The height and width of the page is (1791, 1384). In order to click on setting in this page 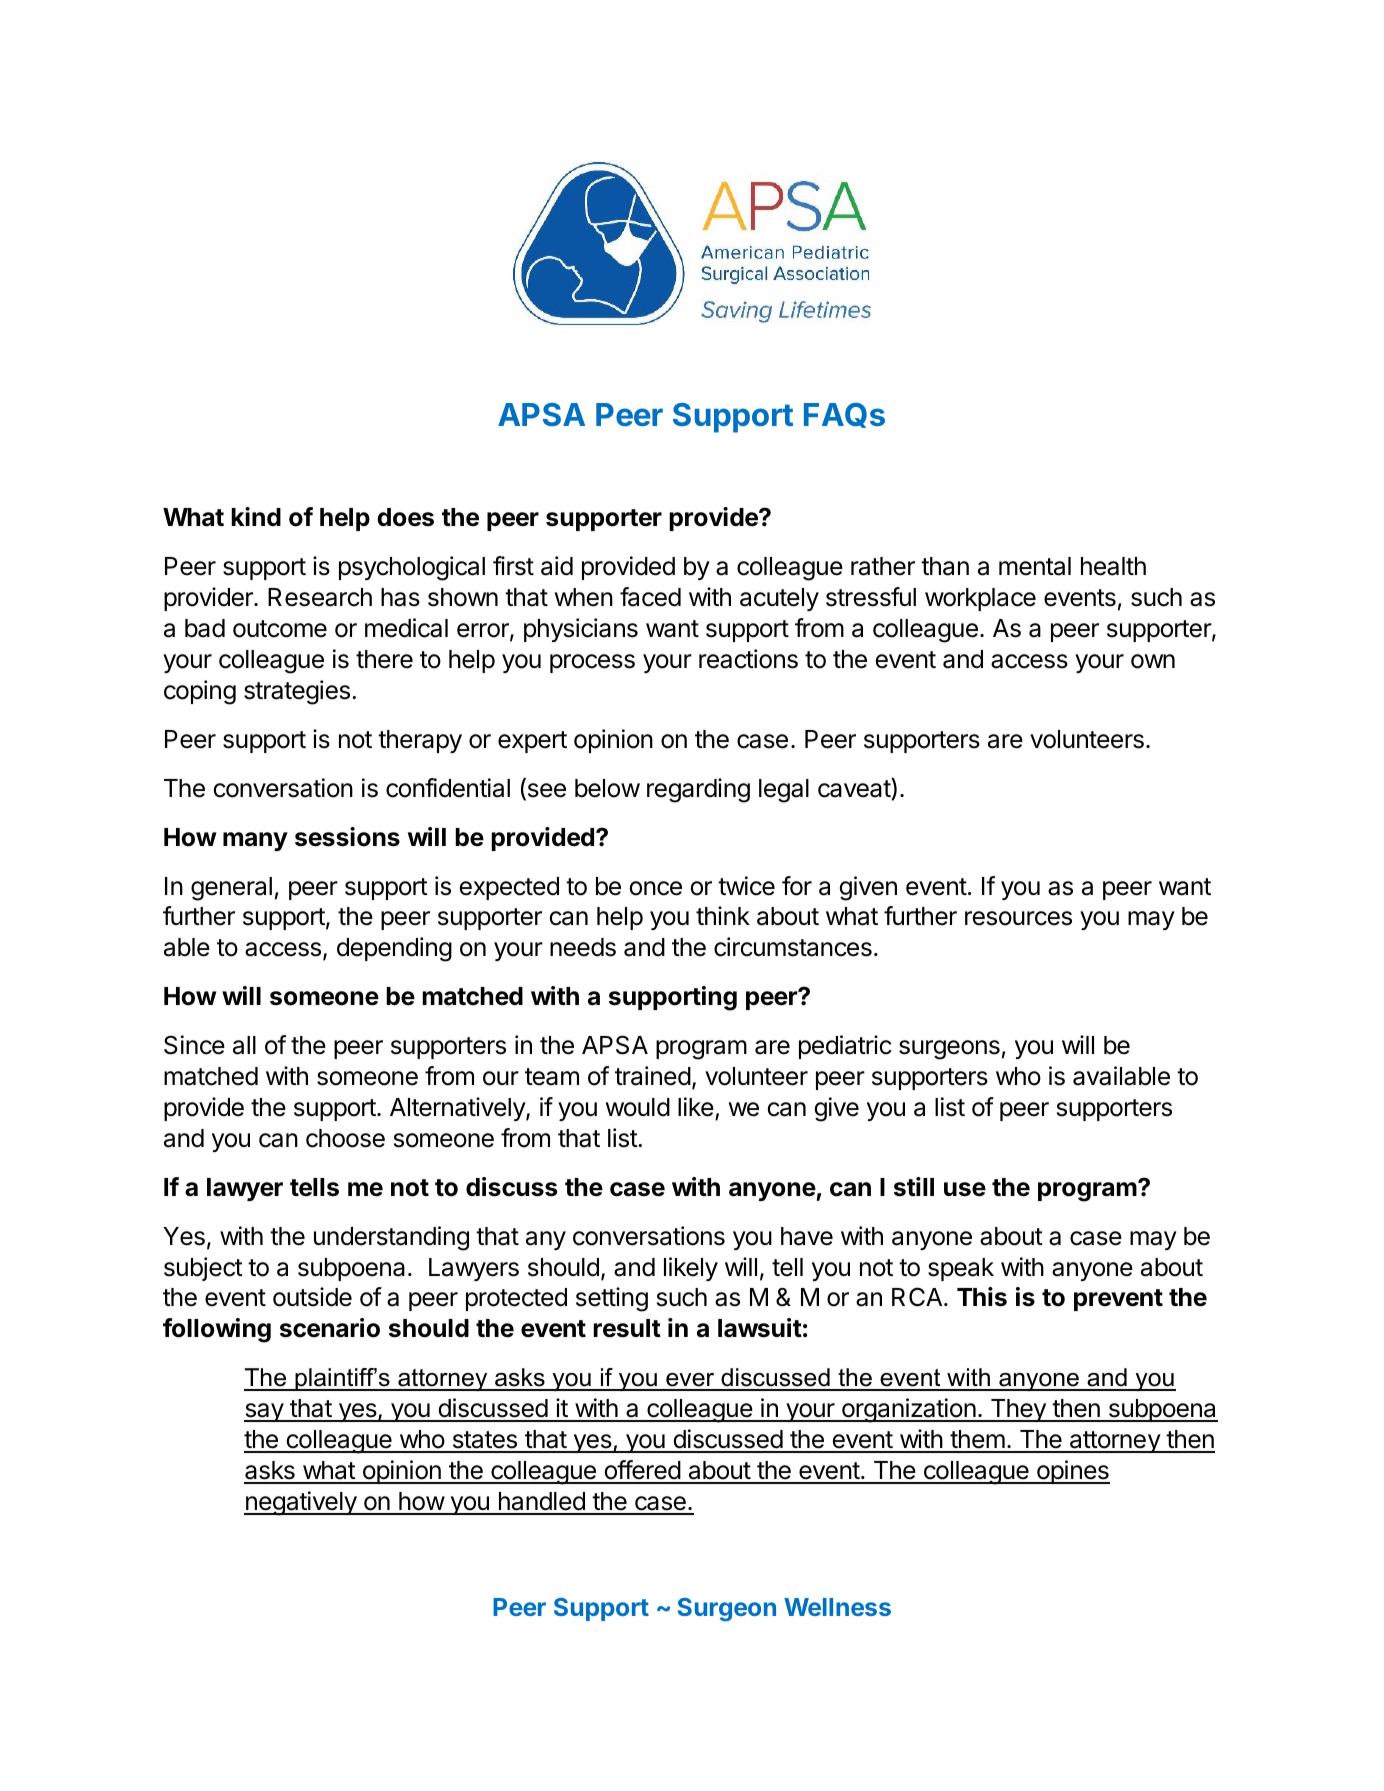, I will do `click(612, 1299)`.
